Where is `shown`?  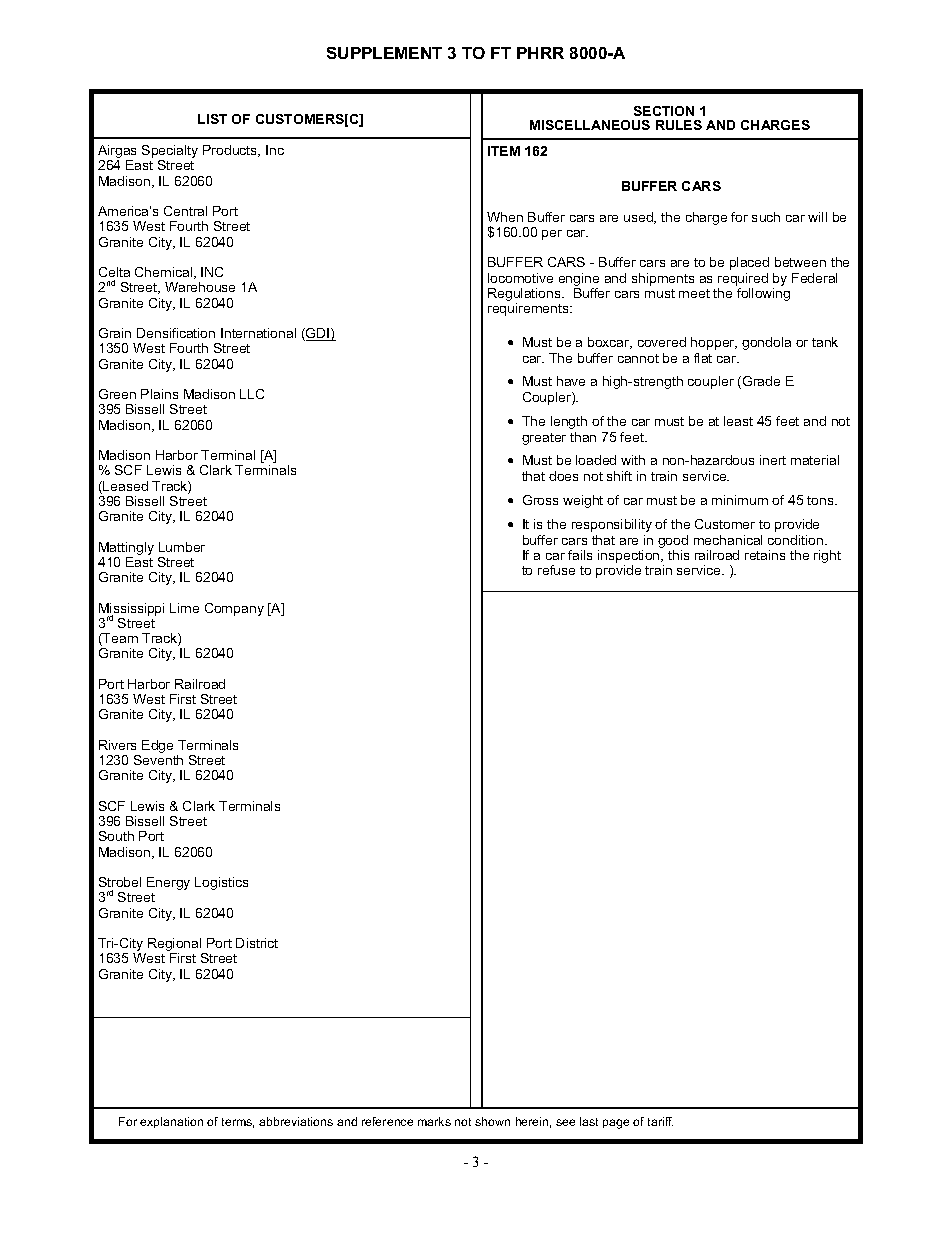
shown is located at coordinates (492, 1121).
